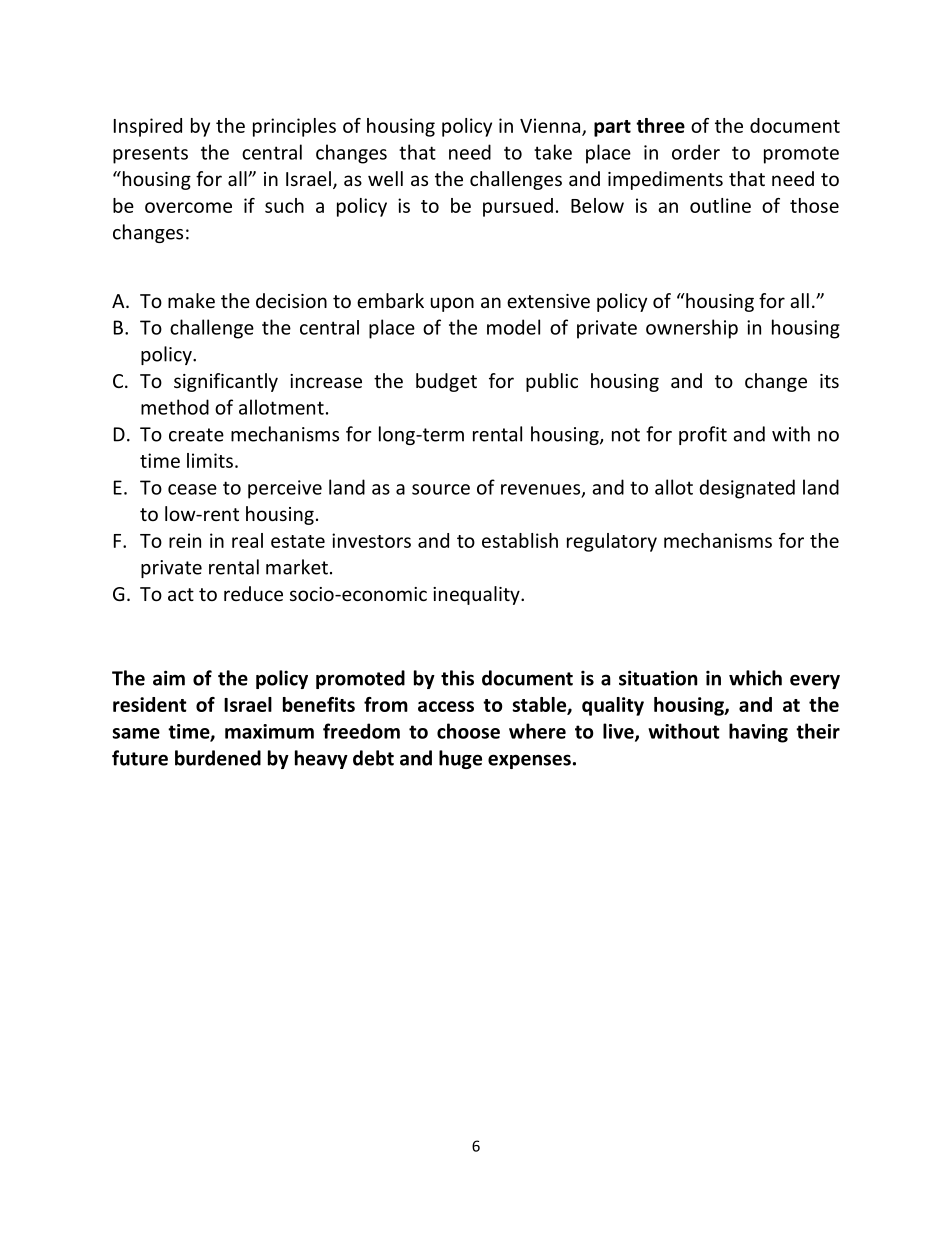  Describe the element at coordinates (513, 327) in the screenshot. I see `model` at that location.
